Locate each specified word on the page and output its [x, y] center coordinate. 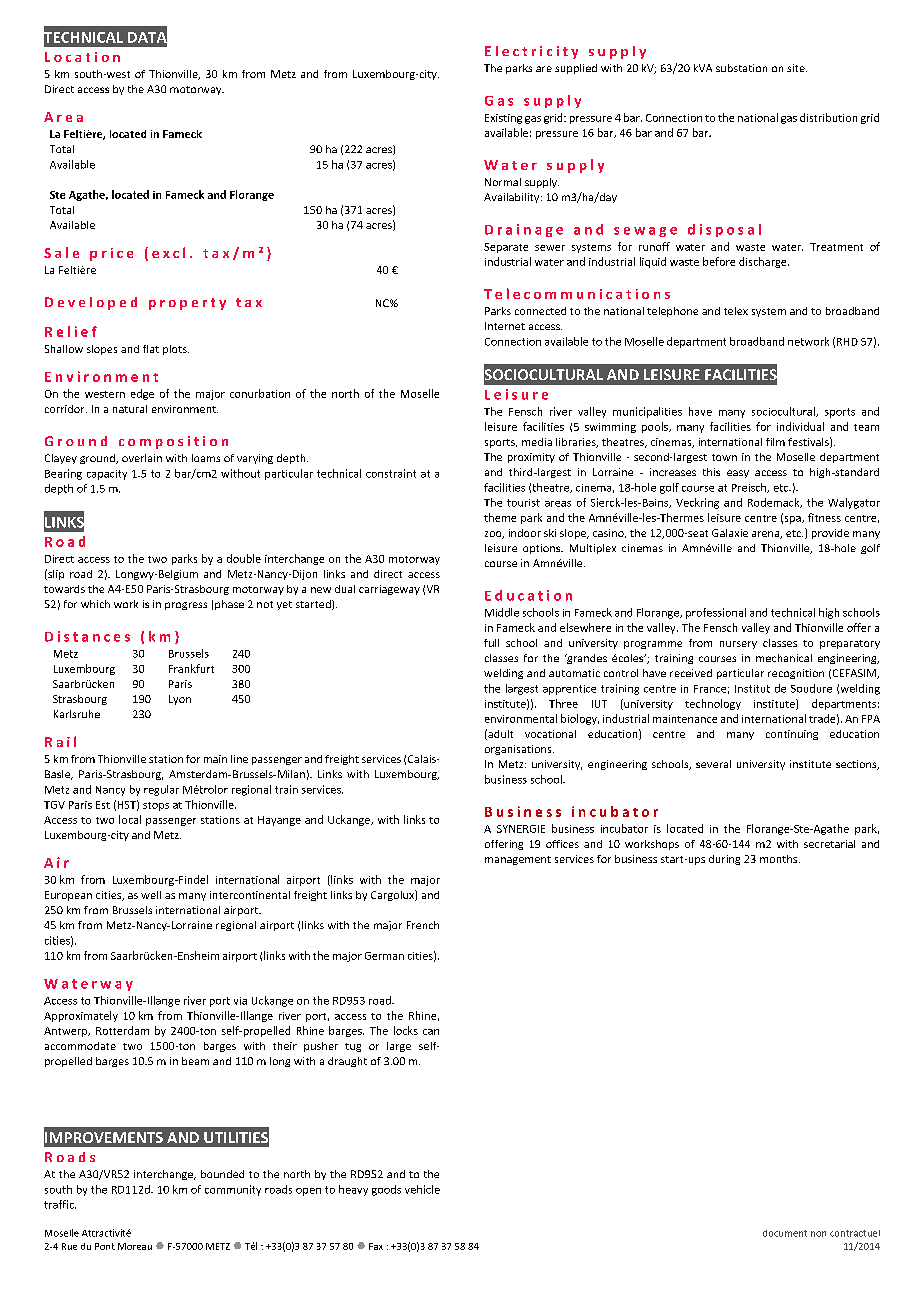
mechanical [784, 658]
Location [82, 57]
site [797, 68]
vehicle [422, 1189]
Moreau [135, 1246]
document [785, 1233]
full [491, 643]
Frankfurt [191, 668]
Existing [503, 119]
